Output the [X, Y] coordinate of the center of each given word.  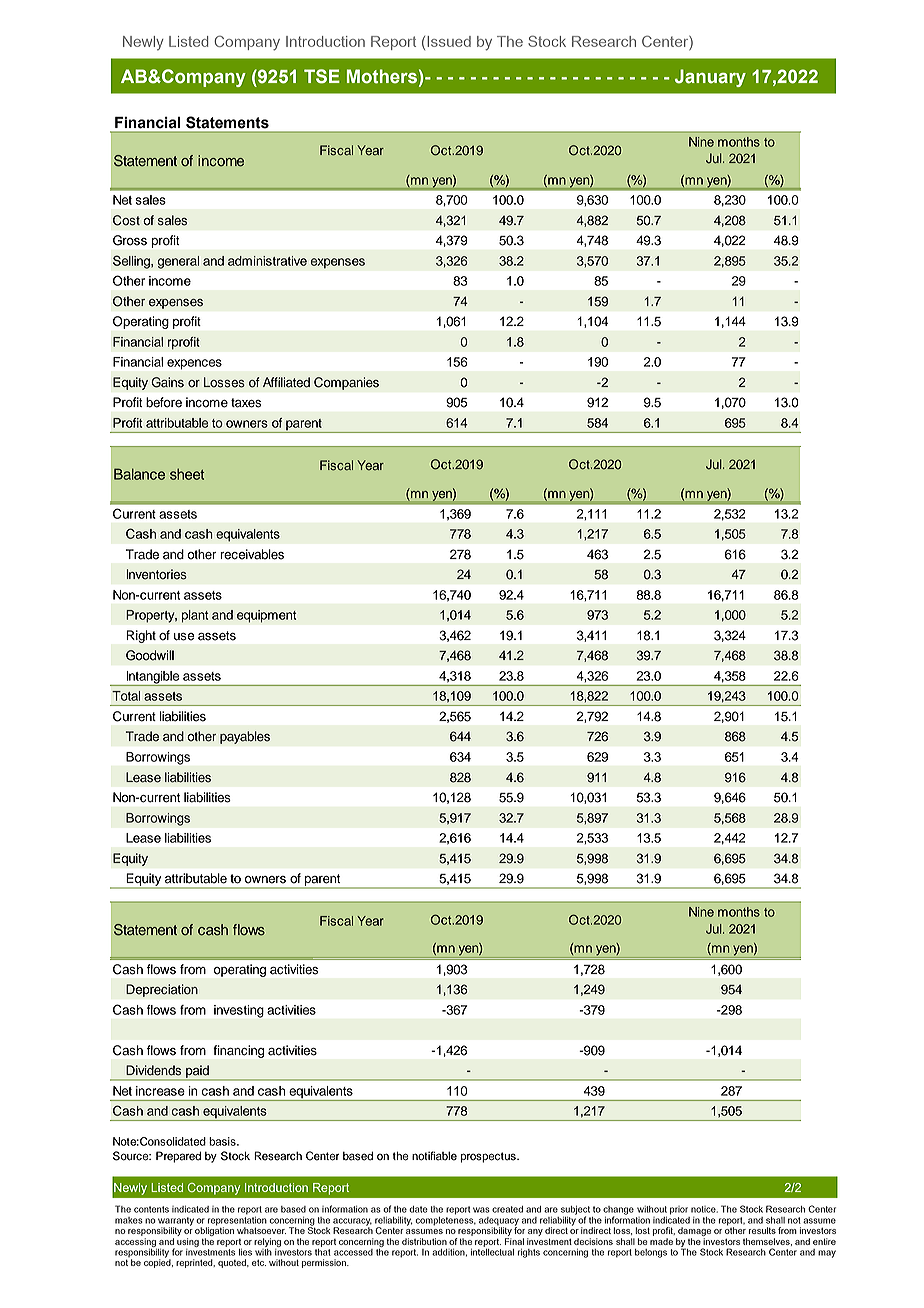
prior [679, 1210]
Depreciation [162, 990]
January [710, 78]
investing [239, 1011]
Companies [346, 383]
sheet [187, 474]
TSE [322, 76]
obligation [214, 1230]
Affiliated [286, 382]
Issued [449, 41]
